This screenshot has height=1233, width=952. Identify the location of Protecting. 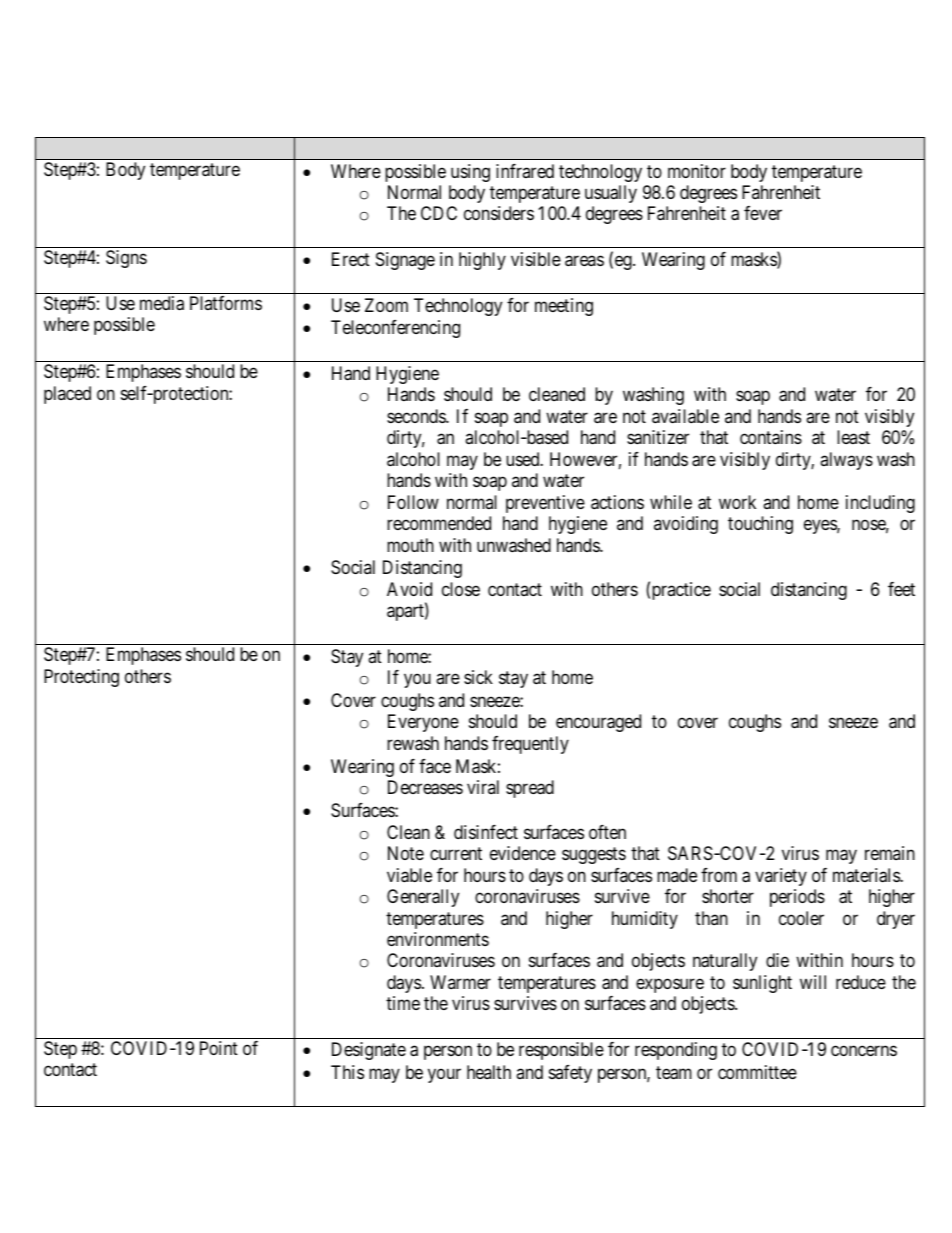
(81, 678).
